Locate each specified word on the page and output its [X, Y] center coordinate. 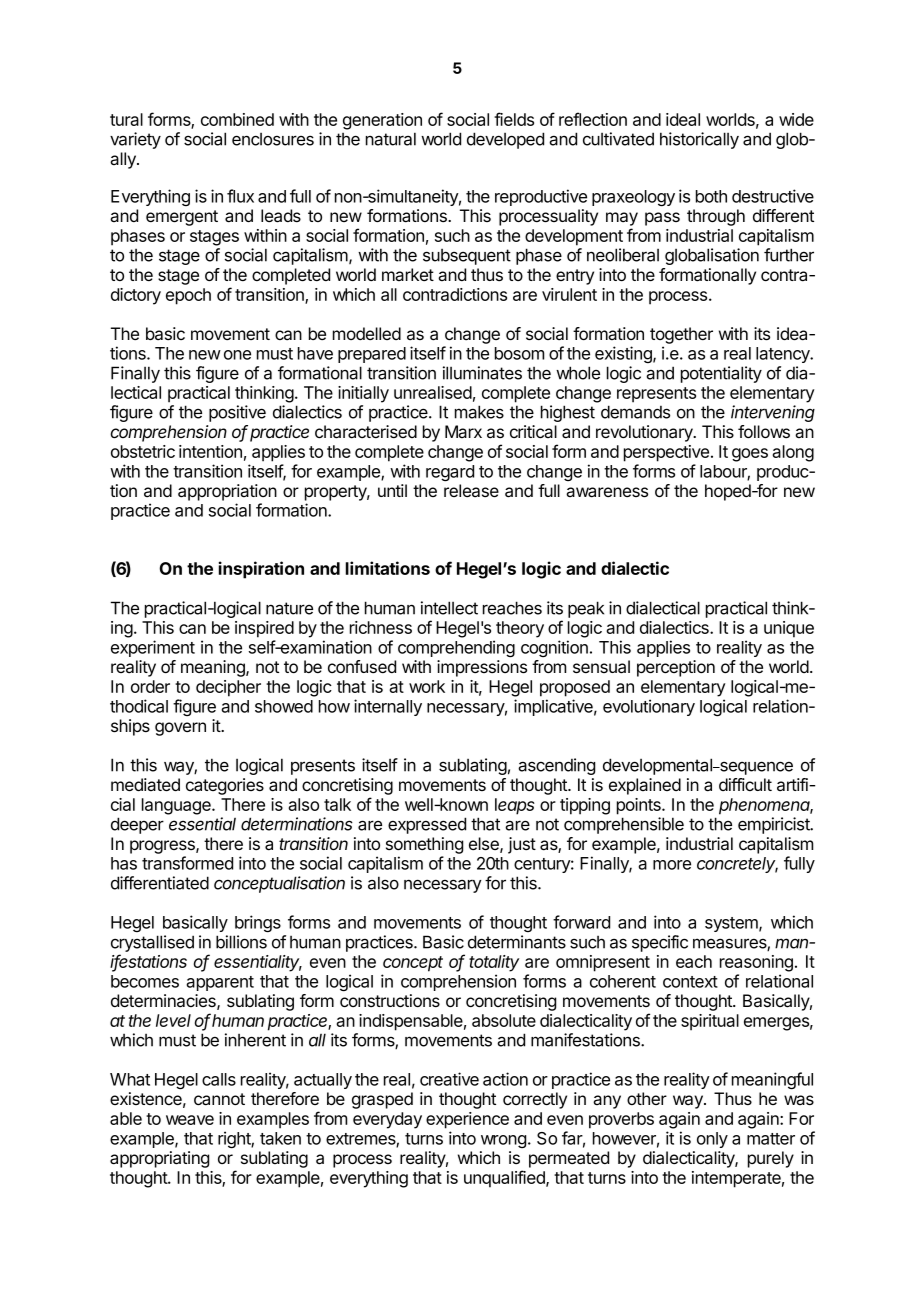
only [712, 1140]
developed [505, 140]
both [711, 196]
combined [237, 119]
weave [190, 1120]
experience [467, 1120]
